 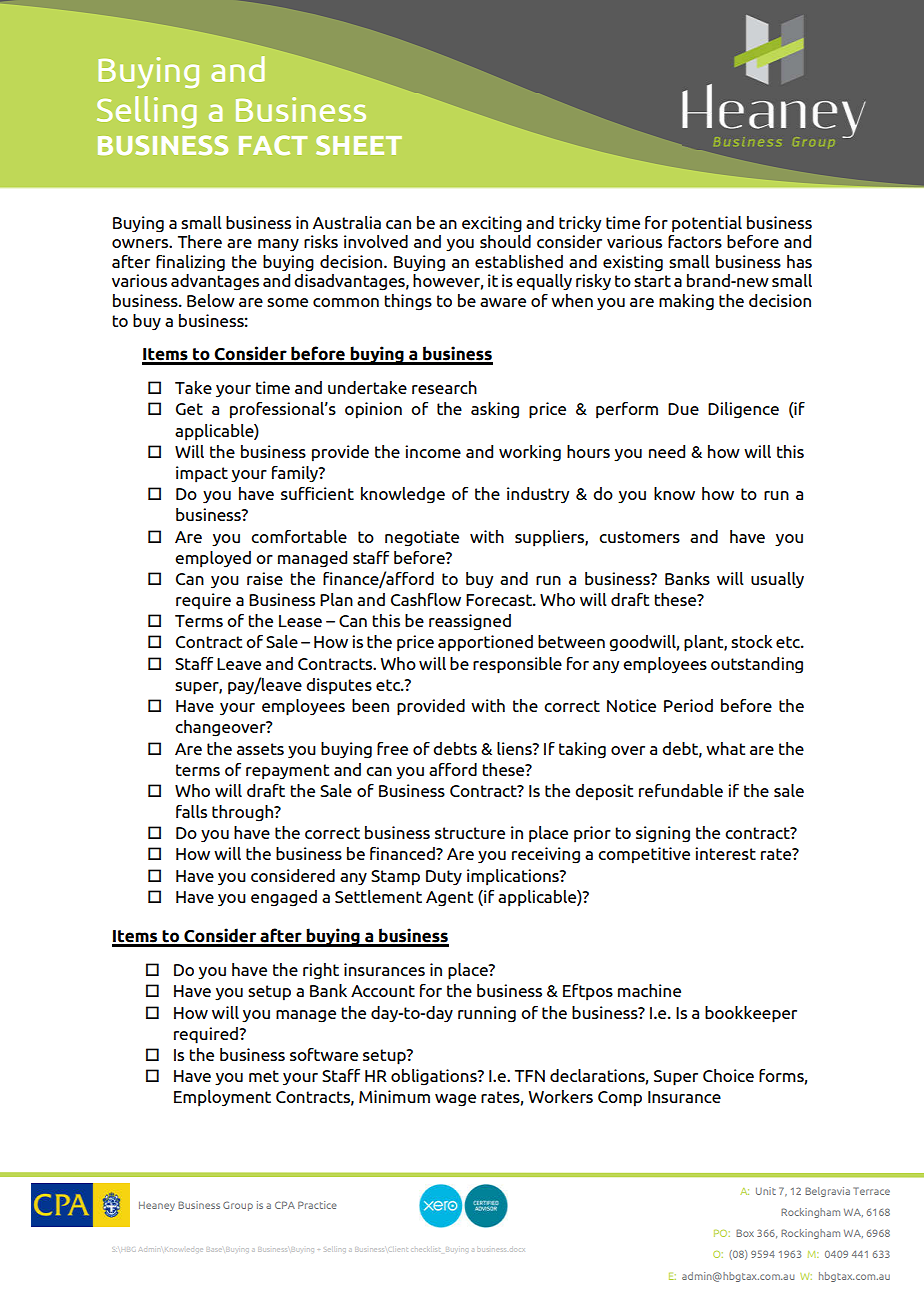 What do you see at coordinates (707, 224) in the page?
I see `potential` at bounding box center [707, 224].
